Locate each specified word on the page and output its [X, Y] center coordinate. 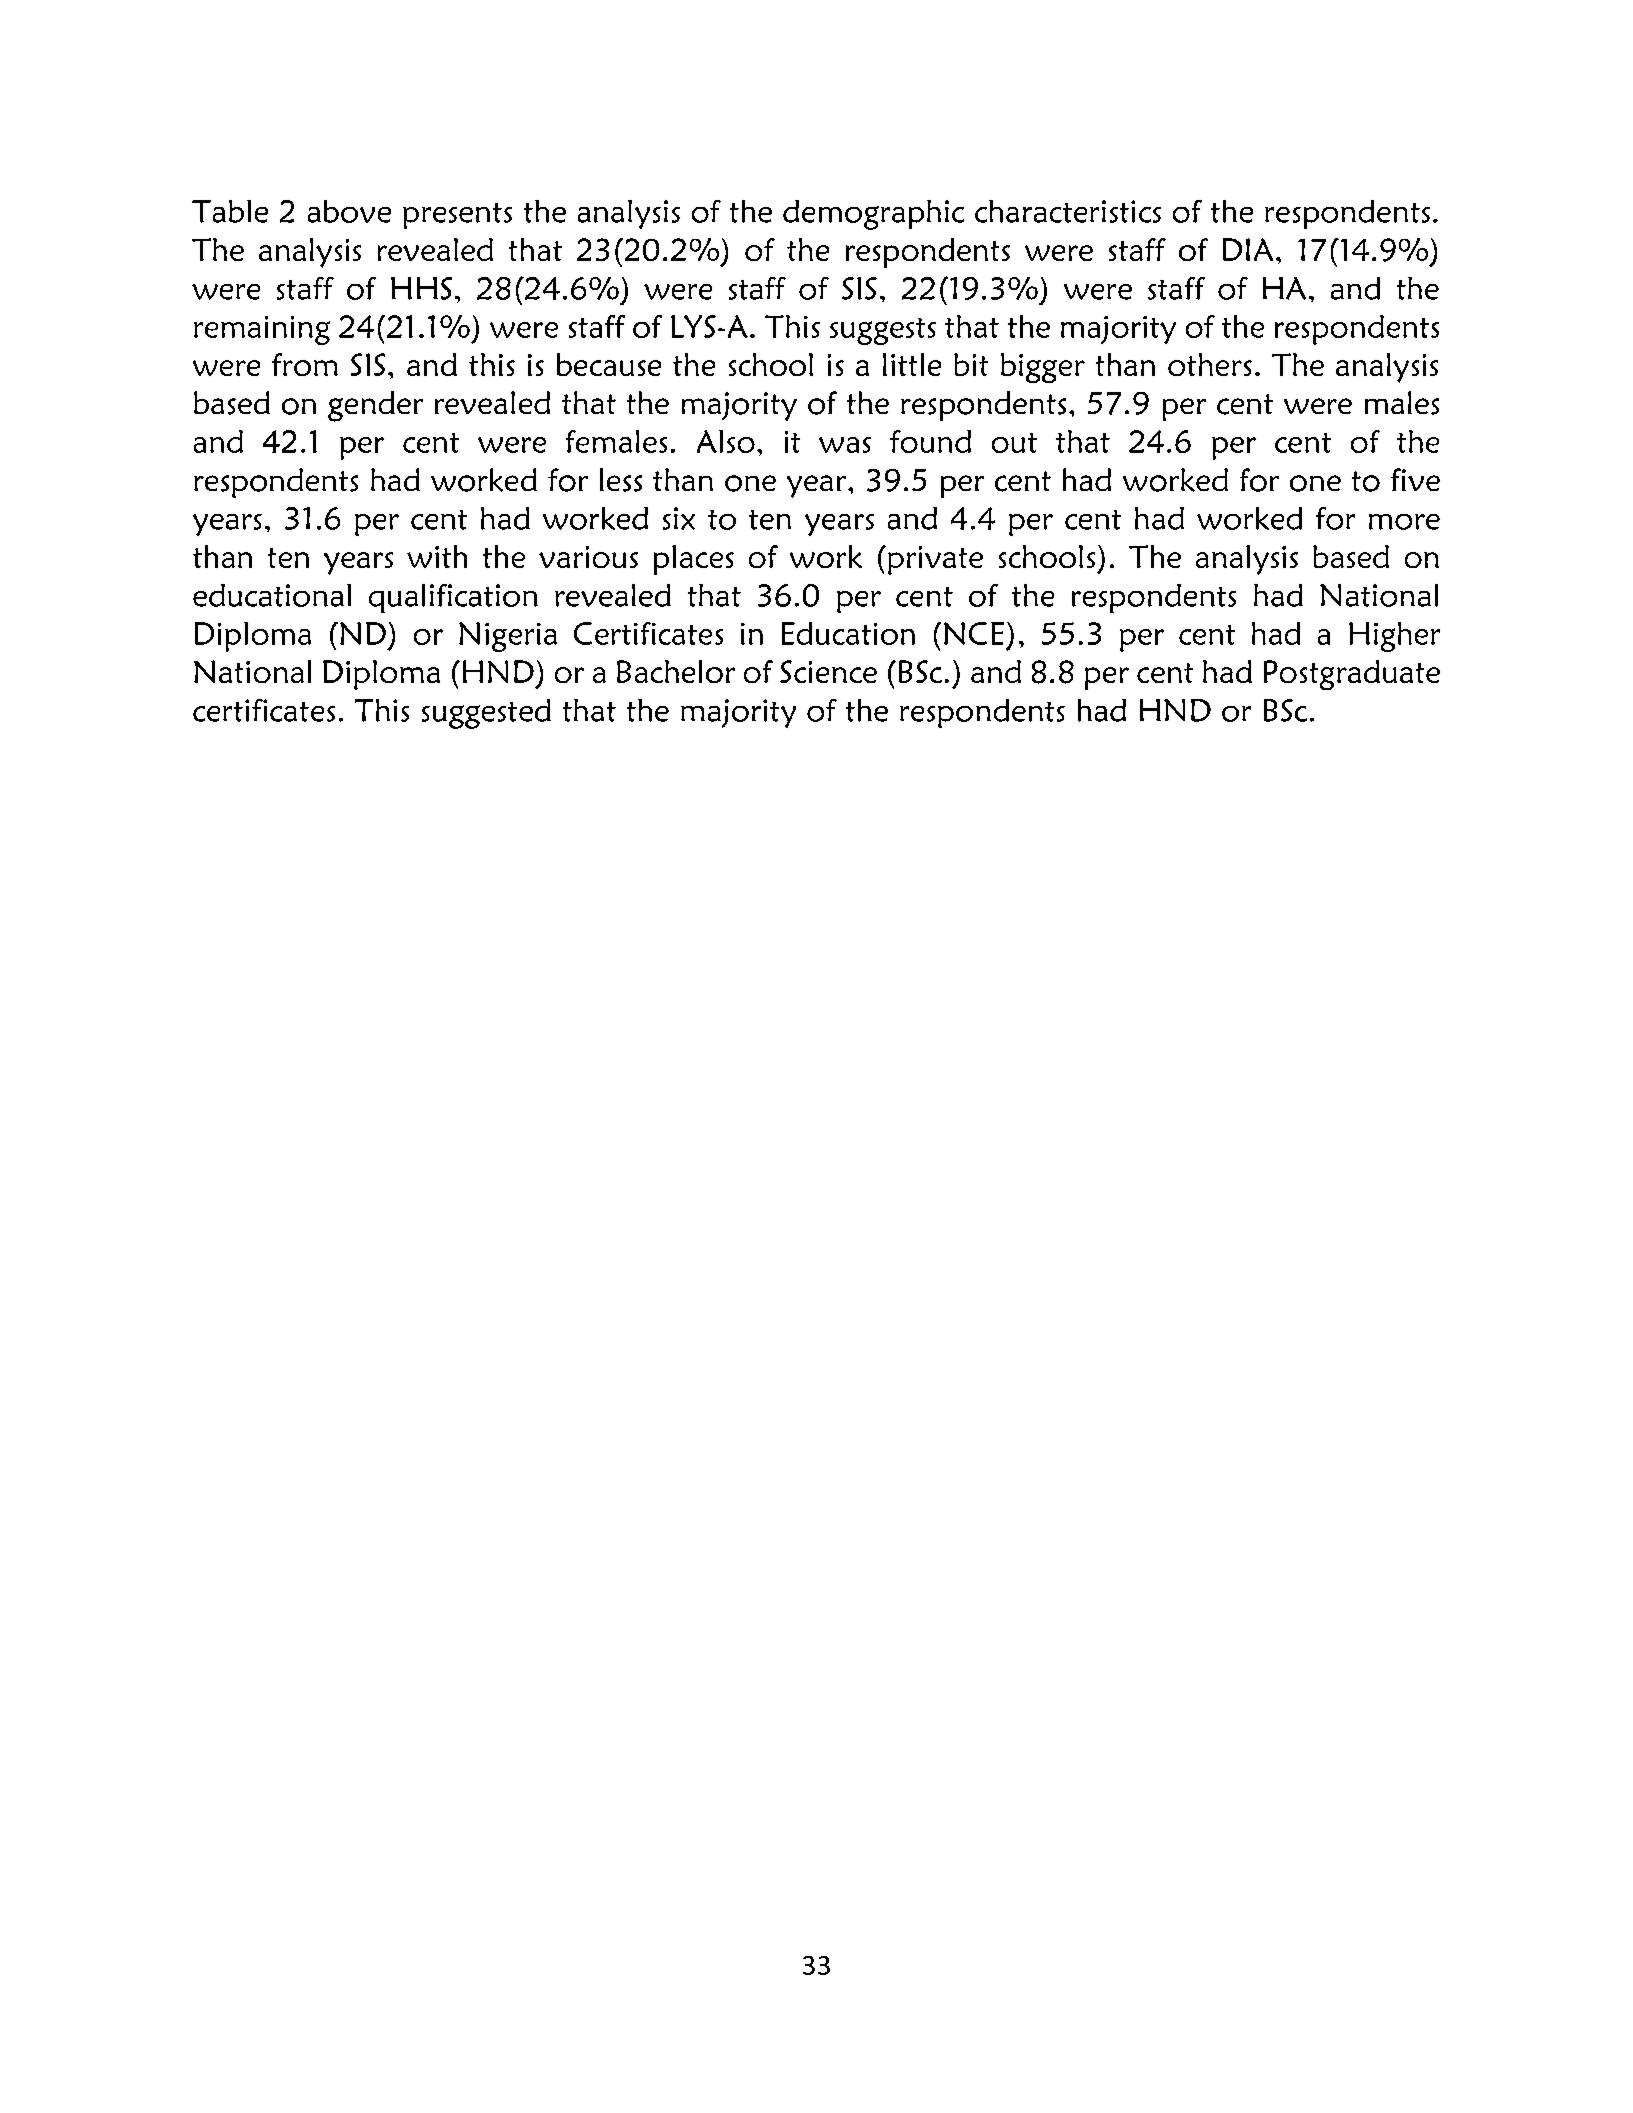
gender [375, 406]
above [349, 211]
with [437, 556]
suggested [486, 714]
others [1210, 364]
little [912, 364]
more [1404, 522]
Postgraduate [1352, 675]
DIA [1248, 249]
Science [828, 671]
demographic [873, 215]
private [935, 560]
